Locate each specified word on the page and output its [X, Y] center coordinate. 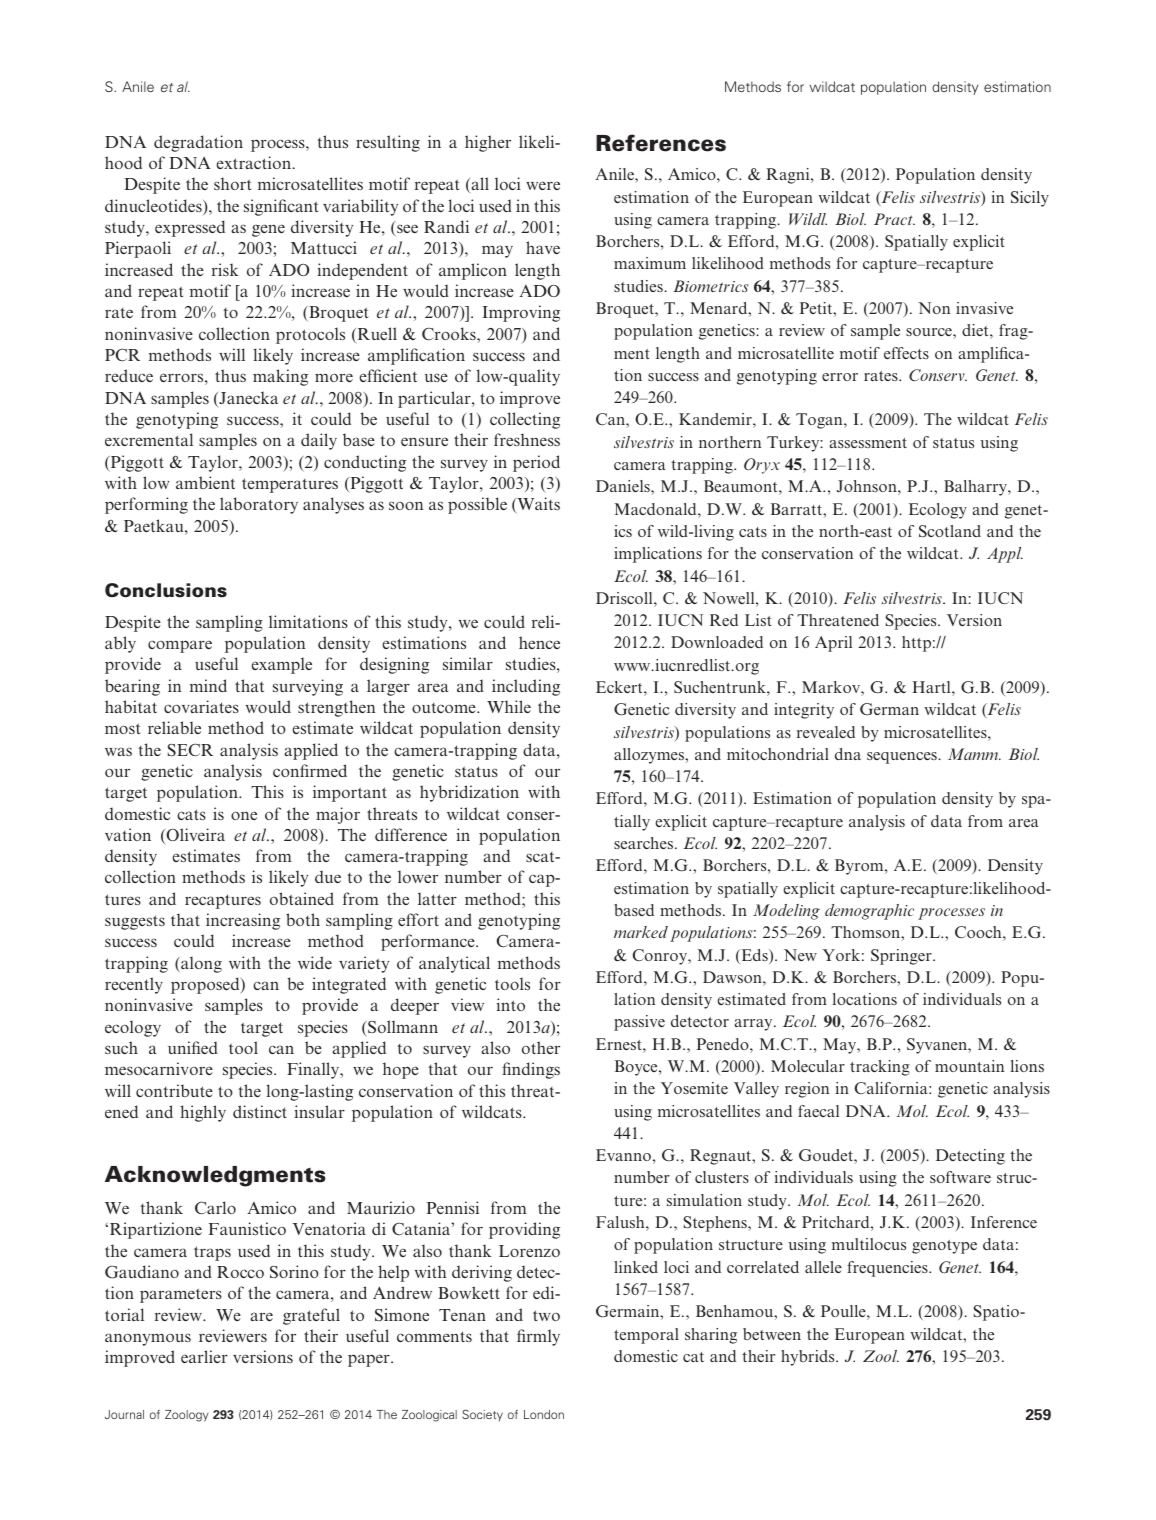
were [543, 185]
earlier [204, 1356]
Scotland [950, 531]
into [510, 1004]
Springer [902, 957]
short [232, 183]
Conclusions [166, 590]
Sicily [1030, 199]
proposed [206, 985]
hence [539, 642]
